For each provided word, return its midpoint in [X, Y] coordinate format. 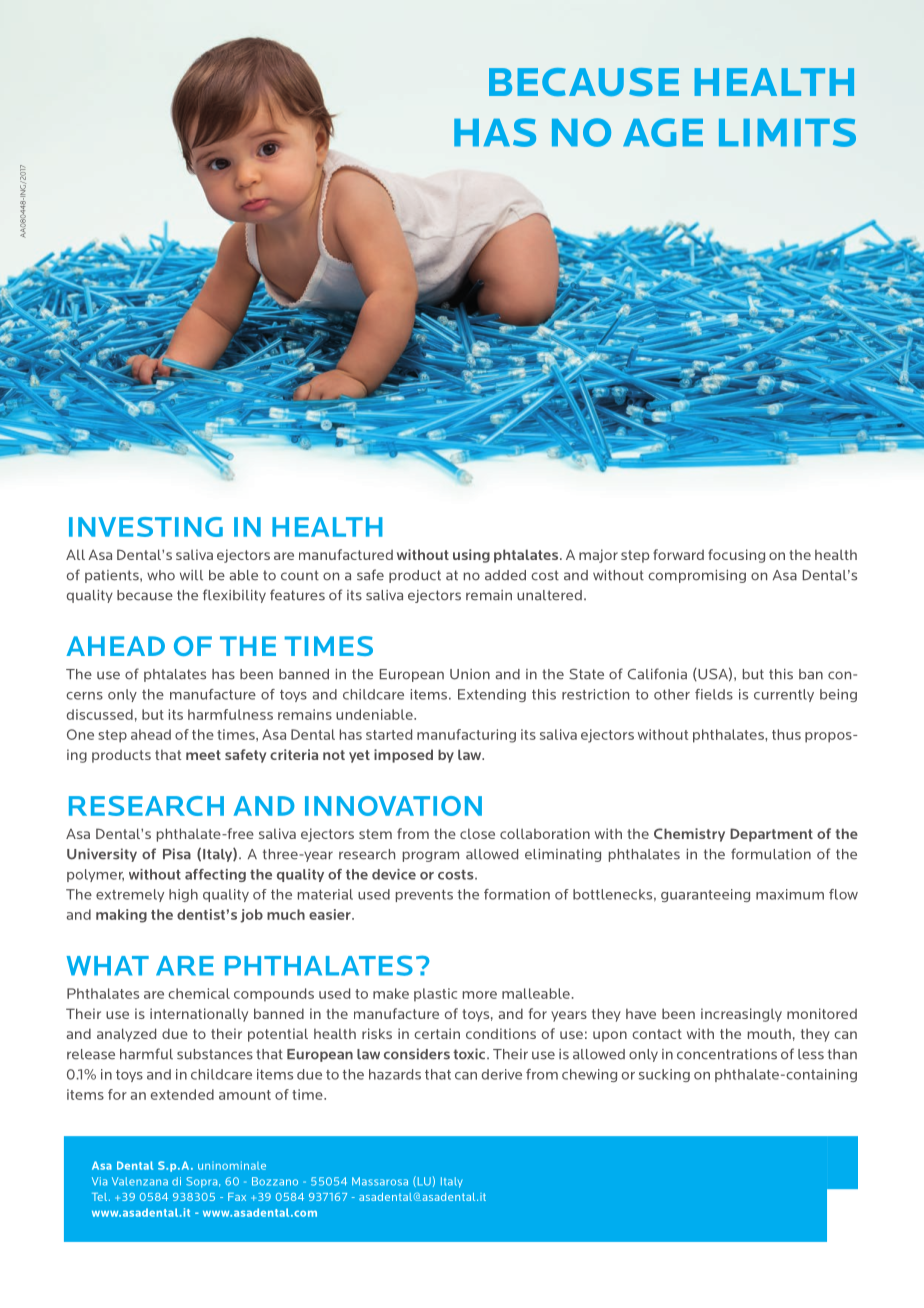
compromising [697, 576]
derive [502, 1074]
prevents [424, 896]
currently [784, 695]
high [183, 895]
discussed [100, 714]
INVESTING [146, 527]
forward [678, 554]
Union [470, 674]
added [505, 575]
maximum [790, 894]
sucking [664, 1075]
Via [99, 1181]
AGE [663, 132]
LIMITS [787, 132]
